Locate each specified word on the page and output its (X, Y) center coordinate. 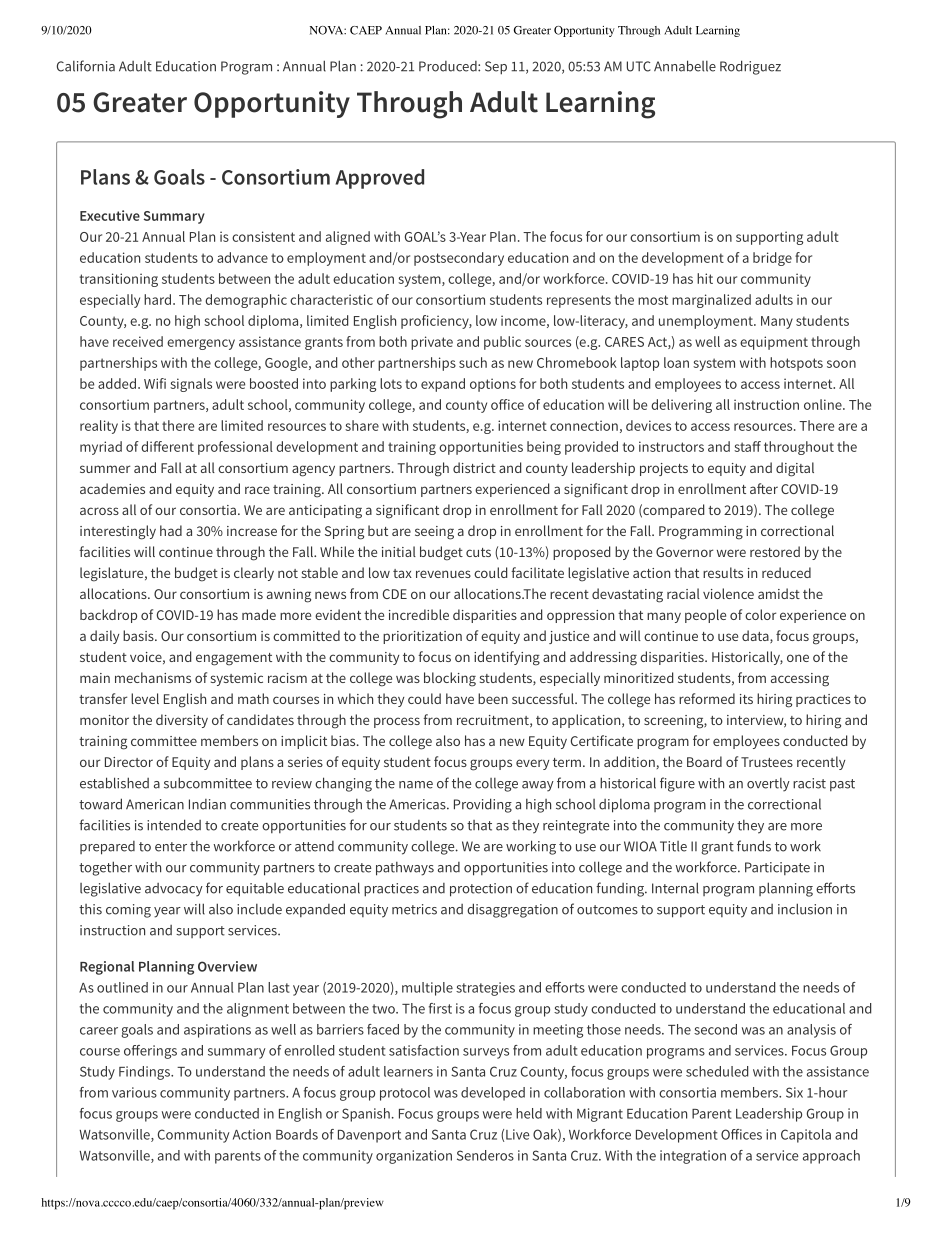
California (86, 66)
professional (235, 448)
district (474, 467)
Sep (496, 68)
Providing (483, 805)
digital (795, 469)
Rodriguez (750, 67)
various (134, 1092)
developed (493, 1094)
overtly (768, 785)
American (155, 804)
